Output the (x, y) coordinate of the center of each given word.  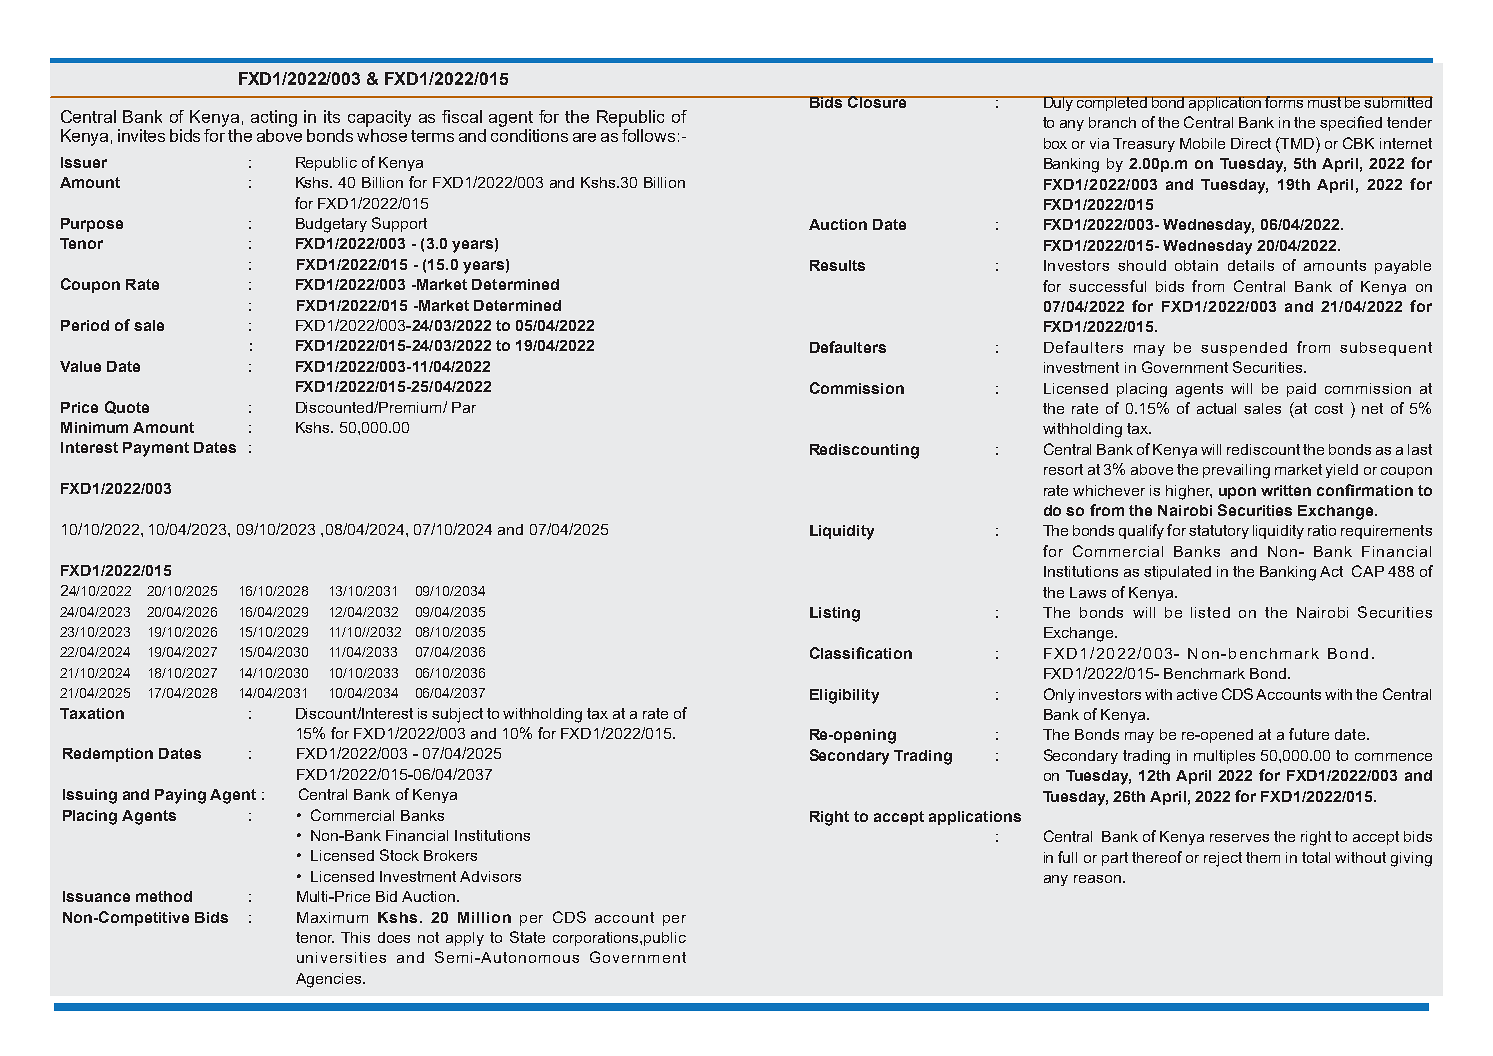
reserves (1239, 838)
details (1251, 265)
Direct (1251, 143)
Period (85, 325)
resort (1063, 469)
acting (274, 118)
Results (837, 265)
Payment (156, 449)
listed (1210, 612)
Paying (180, 796)
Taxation (92, 713)
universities (341, 957)
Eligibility (844, 696)
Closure (877, 102)
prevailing (1236, 471)
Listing (835, 614)
